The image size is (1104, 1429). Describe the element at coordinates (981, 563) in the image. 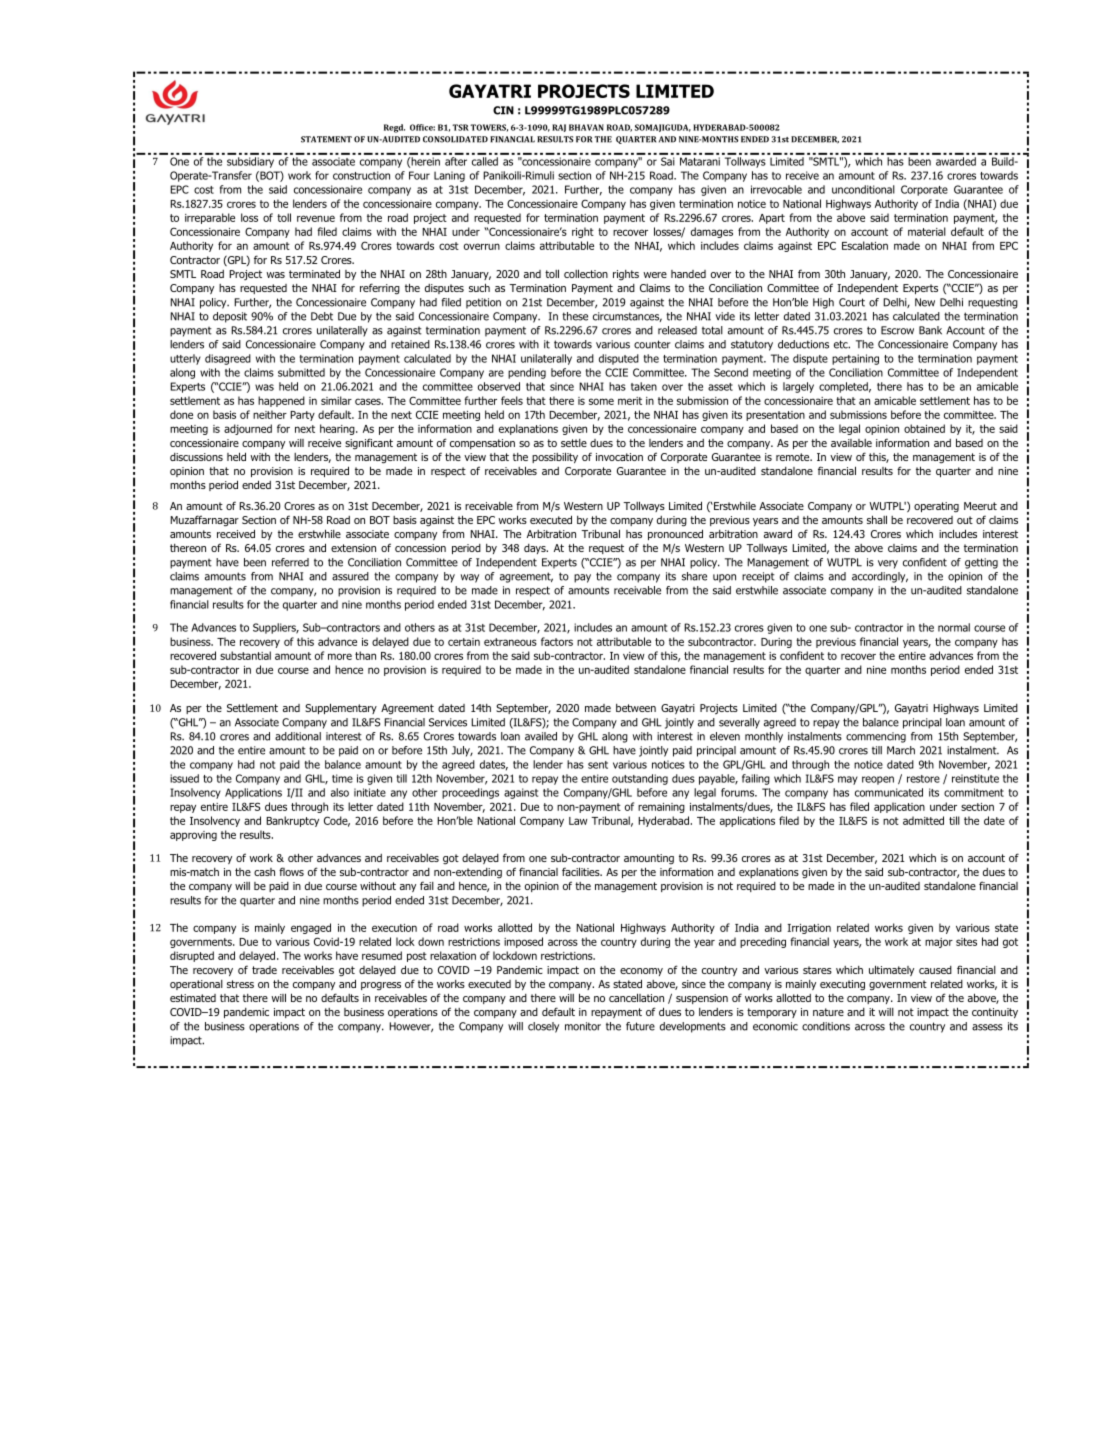

I see `getting` at that location.
